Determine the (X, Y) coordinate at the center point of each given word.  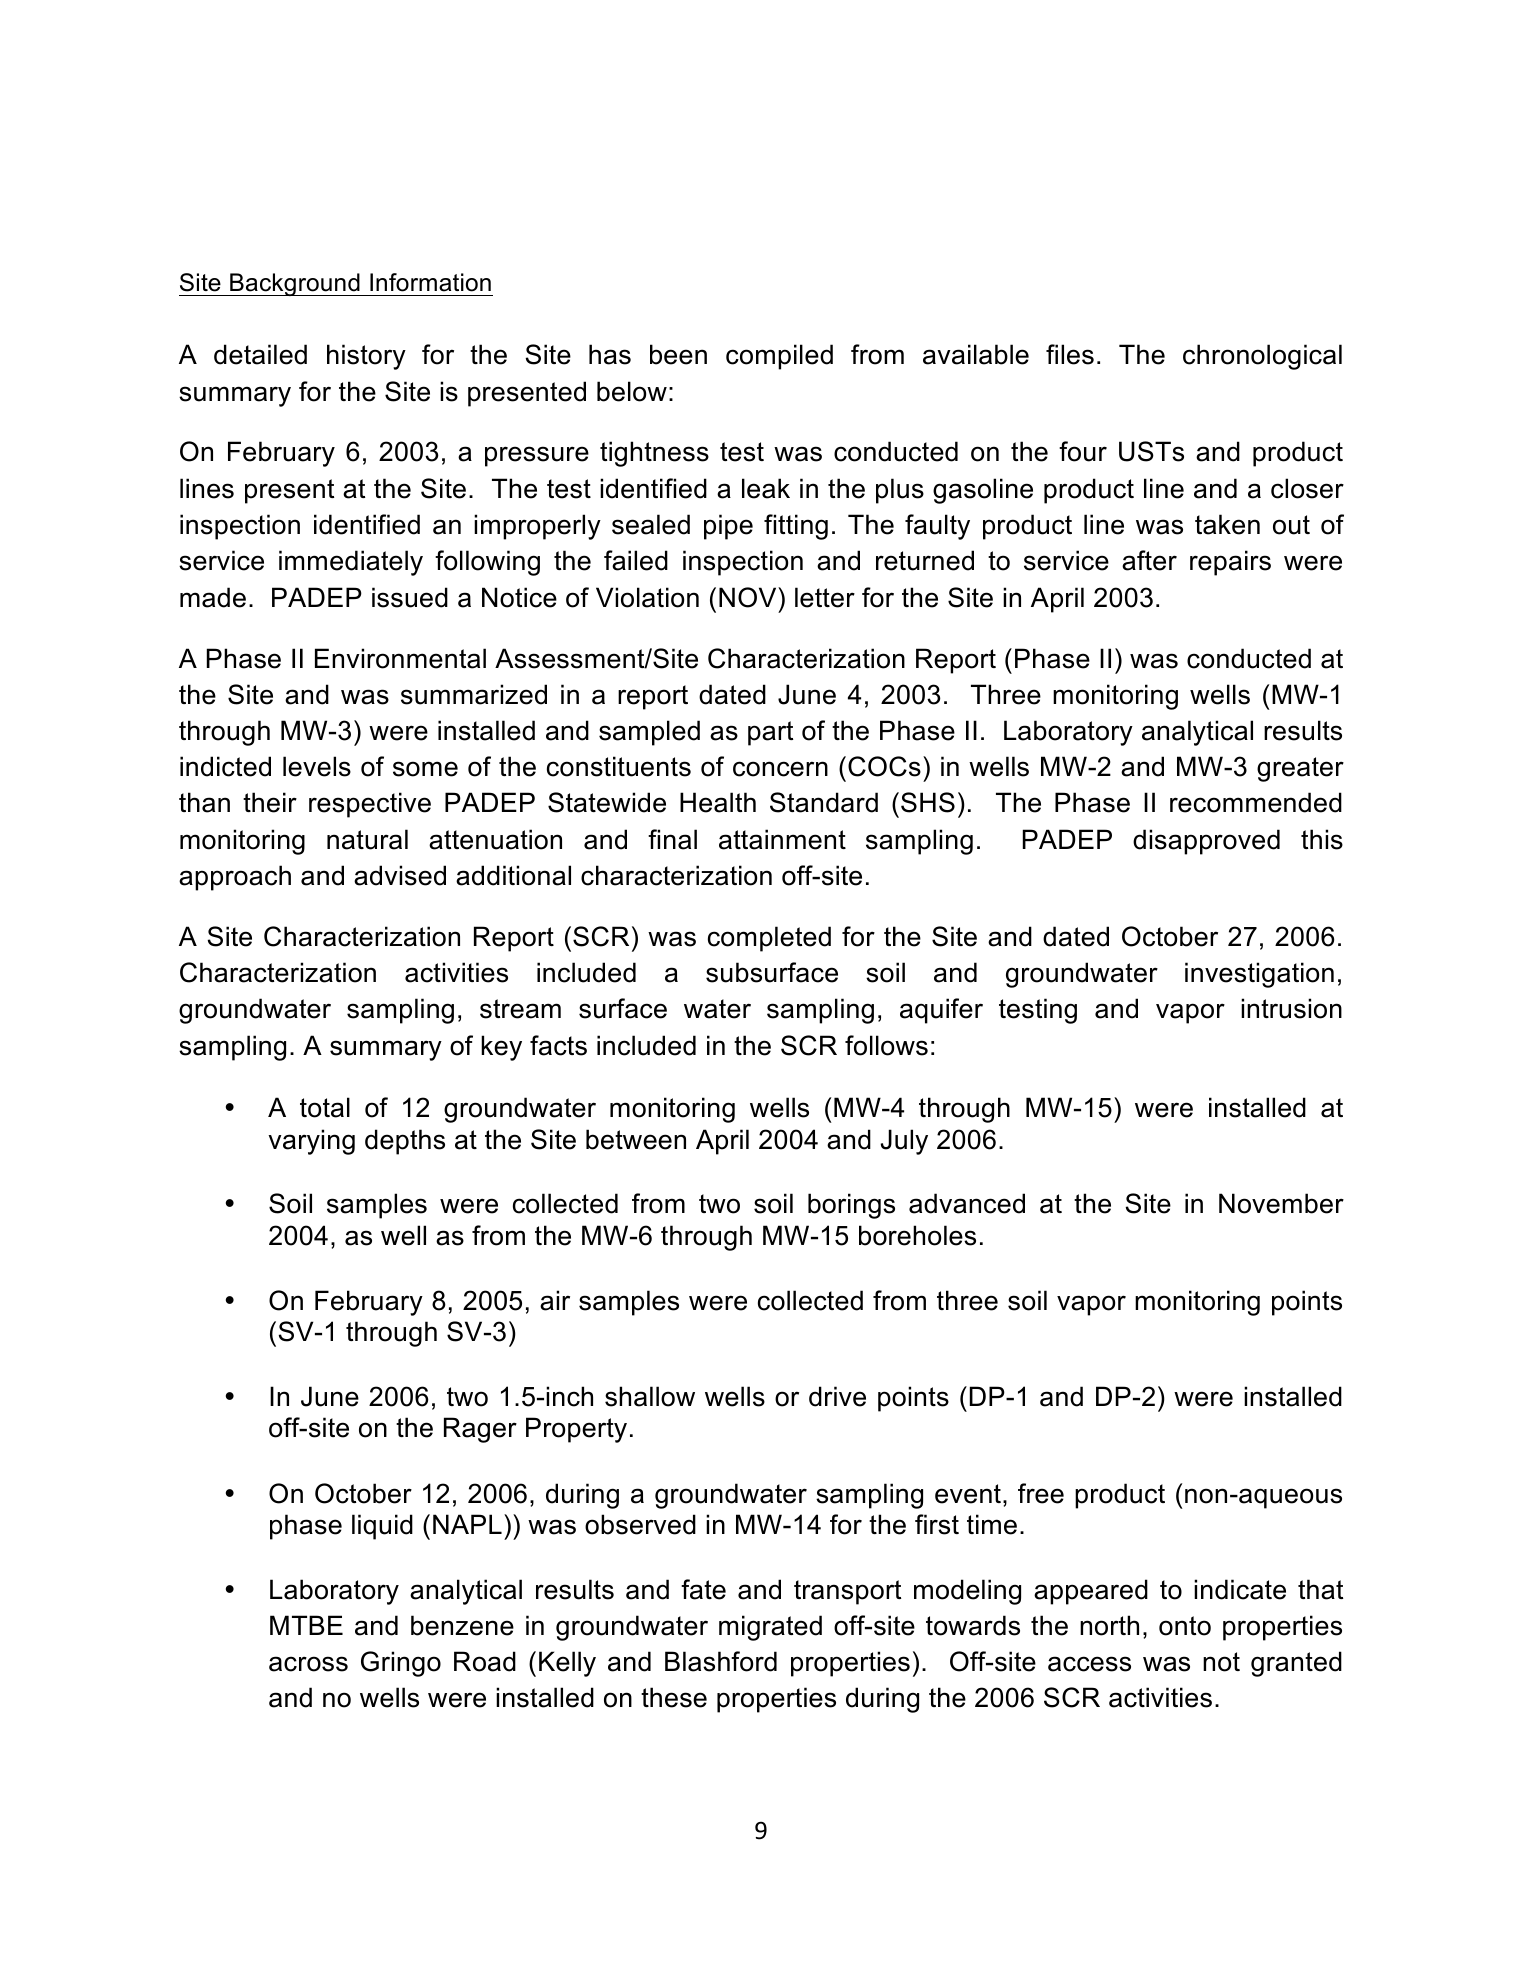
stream (520, 1009)
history (366, 357)
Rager (480, 1430)
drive (837, 1396)
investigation (1259, 975)
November (1281, 1203)
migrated (770, 1628)
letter (825, 597)
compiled (779, 357)
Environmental (400, 658)
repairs (1230, 563)
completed (769, 939)
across (308, 1664)
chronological (1262, 357)
